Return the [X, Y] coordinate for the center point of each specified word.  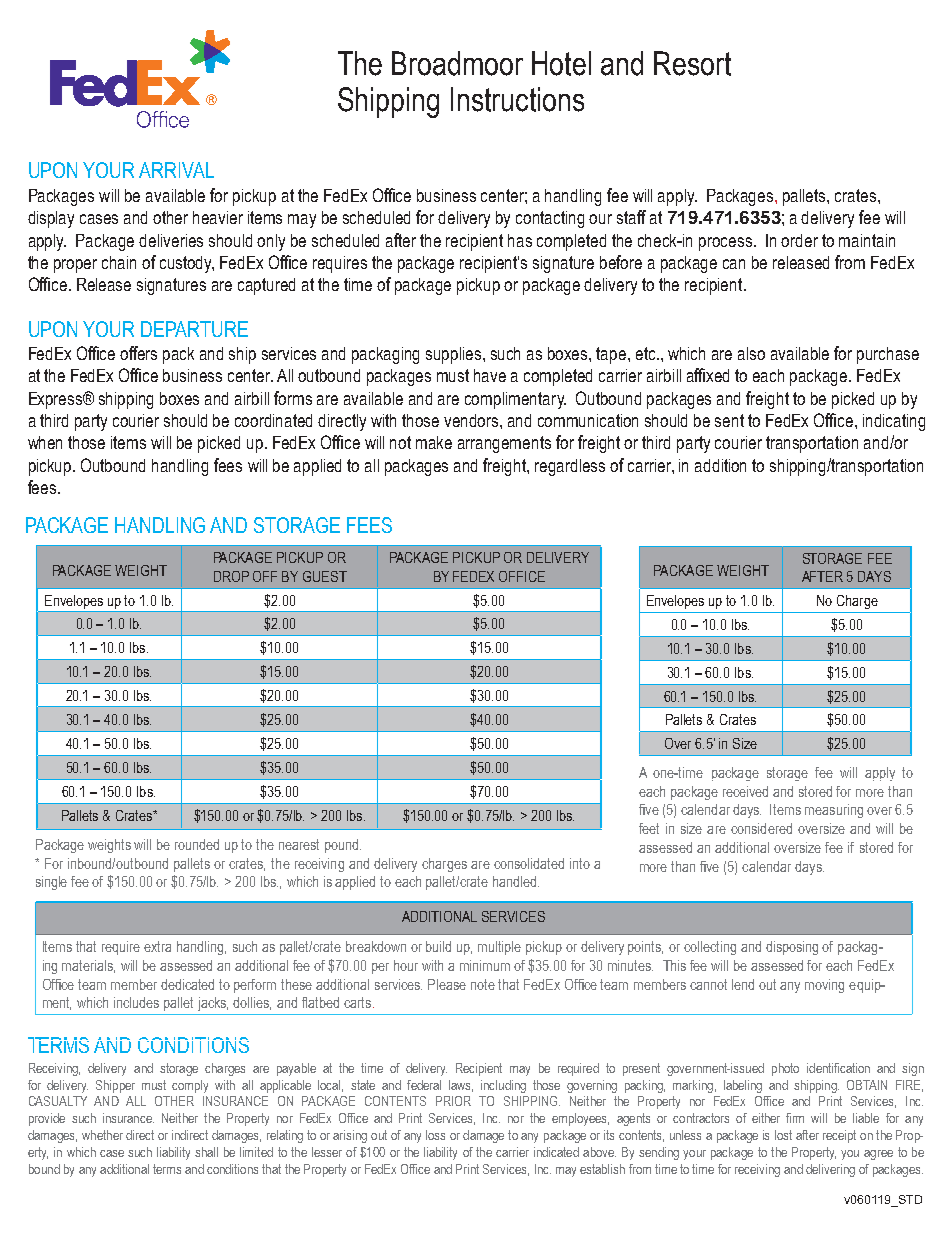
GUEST [325, 576]
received [745, 791]
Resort [692, 63]
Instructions [517, 99]
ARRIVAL [176, 170]
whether [102, 1135]
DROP [231, 576]
